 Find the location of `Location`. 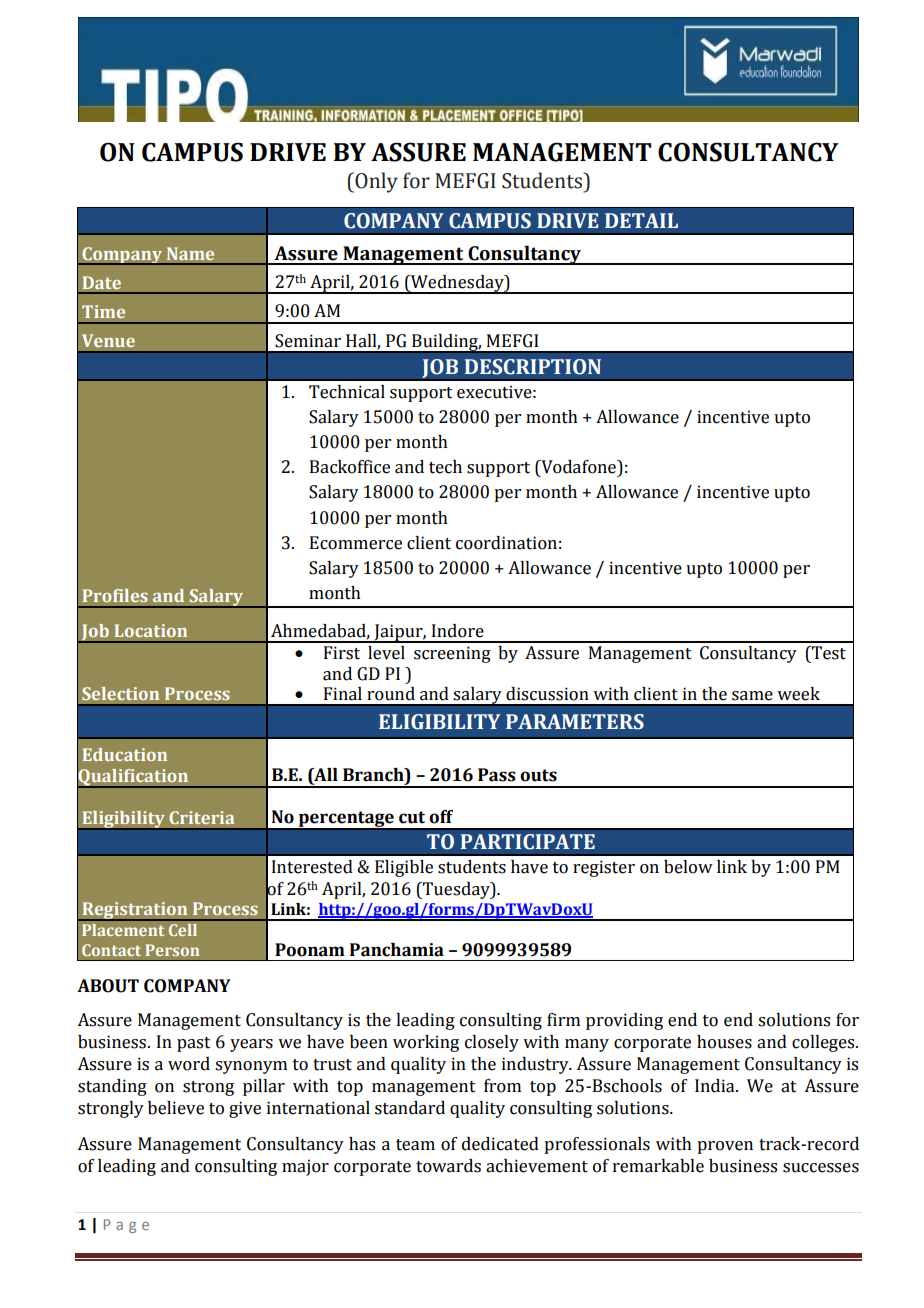

Location is located at coordinates (150, 630).
